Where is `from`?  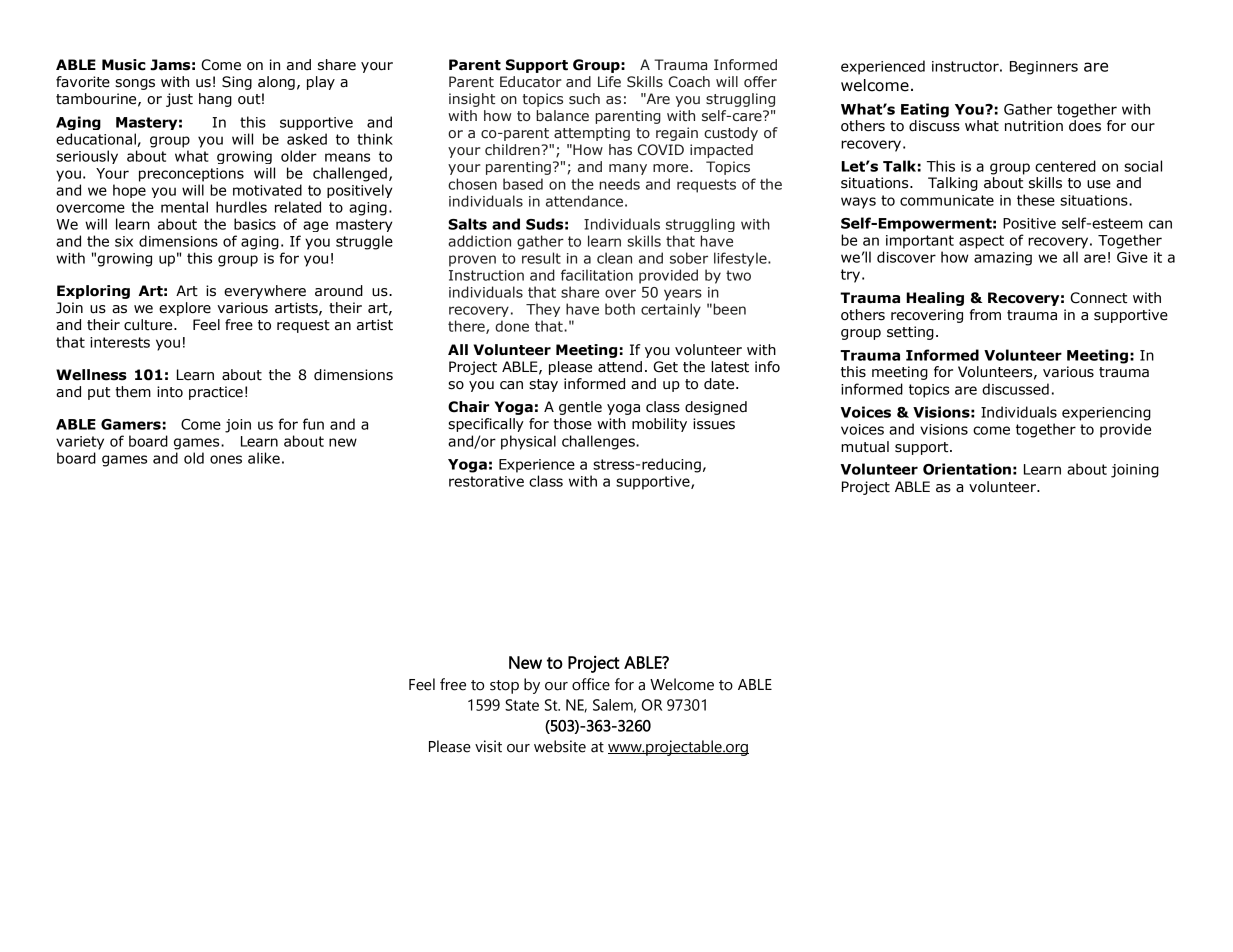 from is located at coordinates (985, 315).
